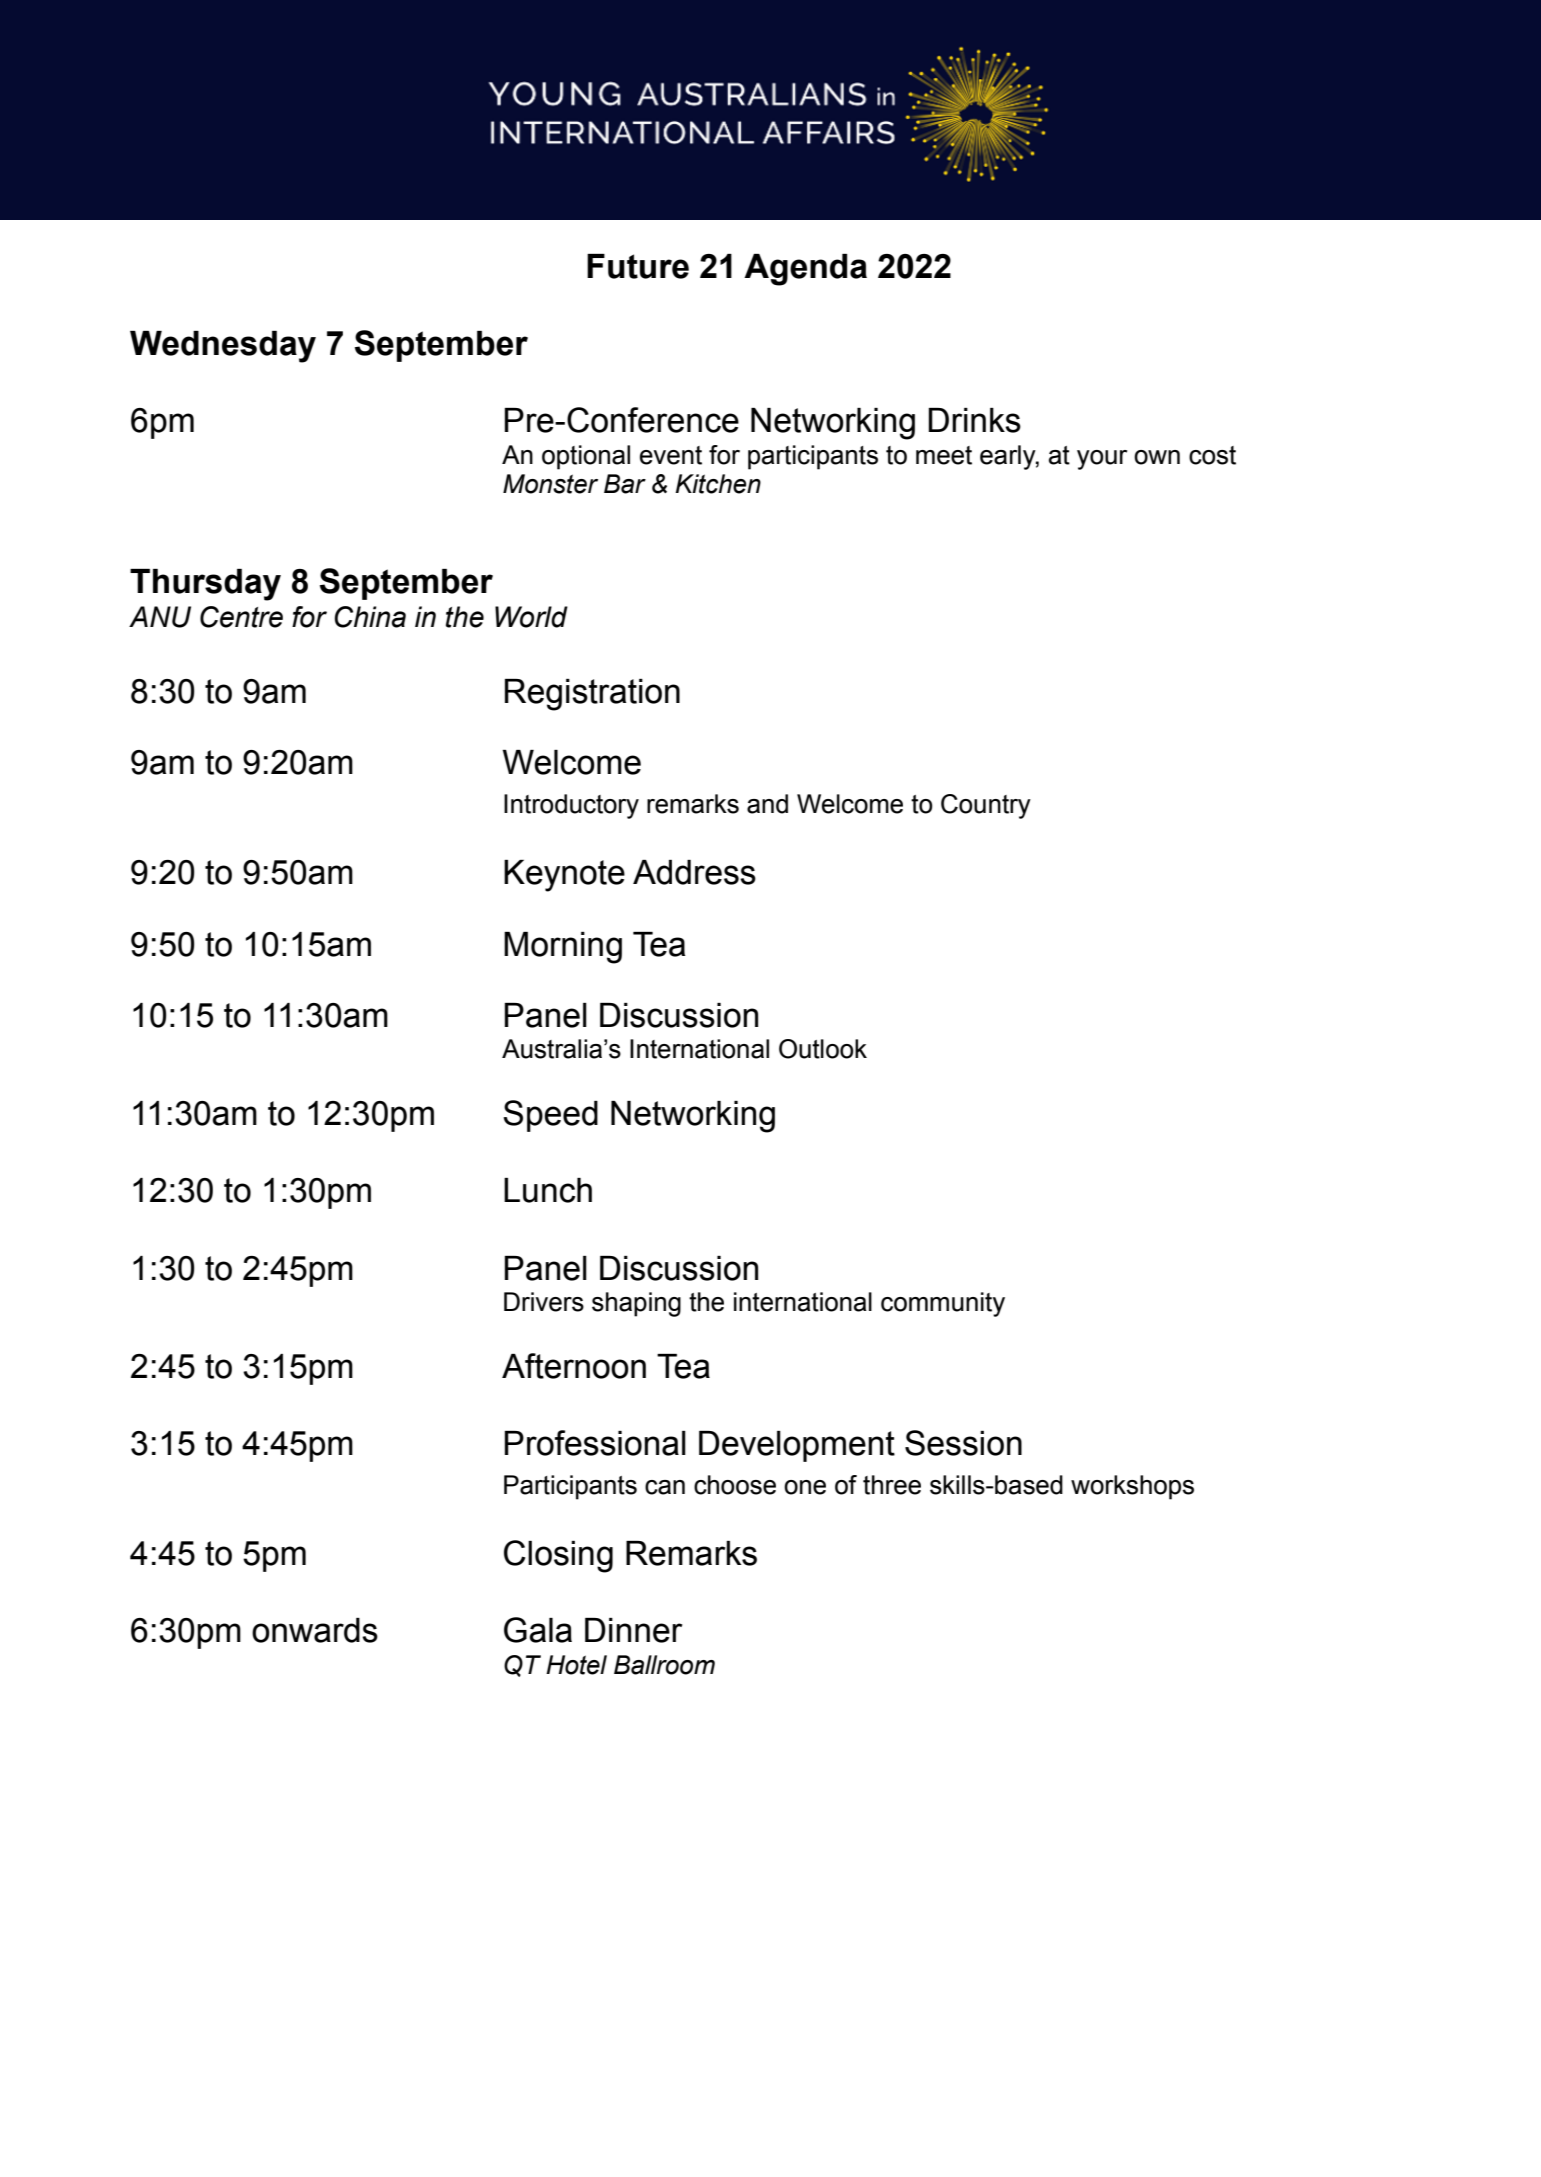 The width and height of the screenshot is (1541, 2177). Describe the element at coordinates (550, 1116) in the screenshot. I see `Speed` at that location.
